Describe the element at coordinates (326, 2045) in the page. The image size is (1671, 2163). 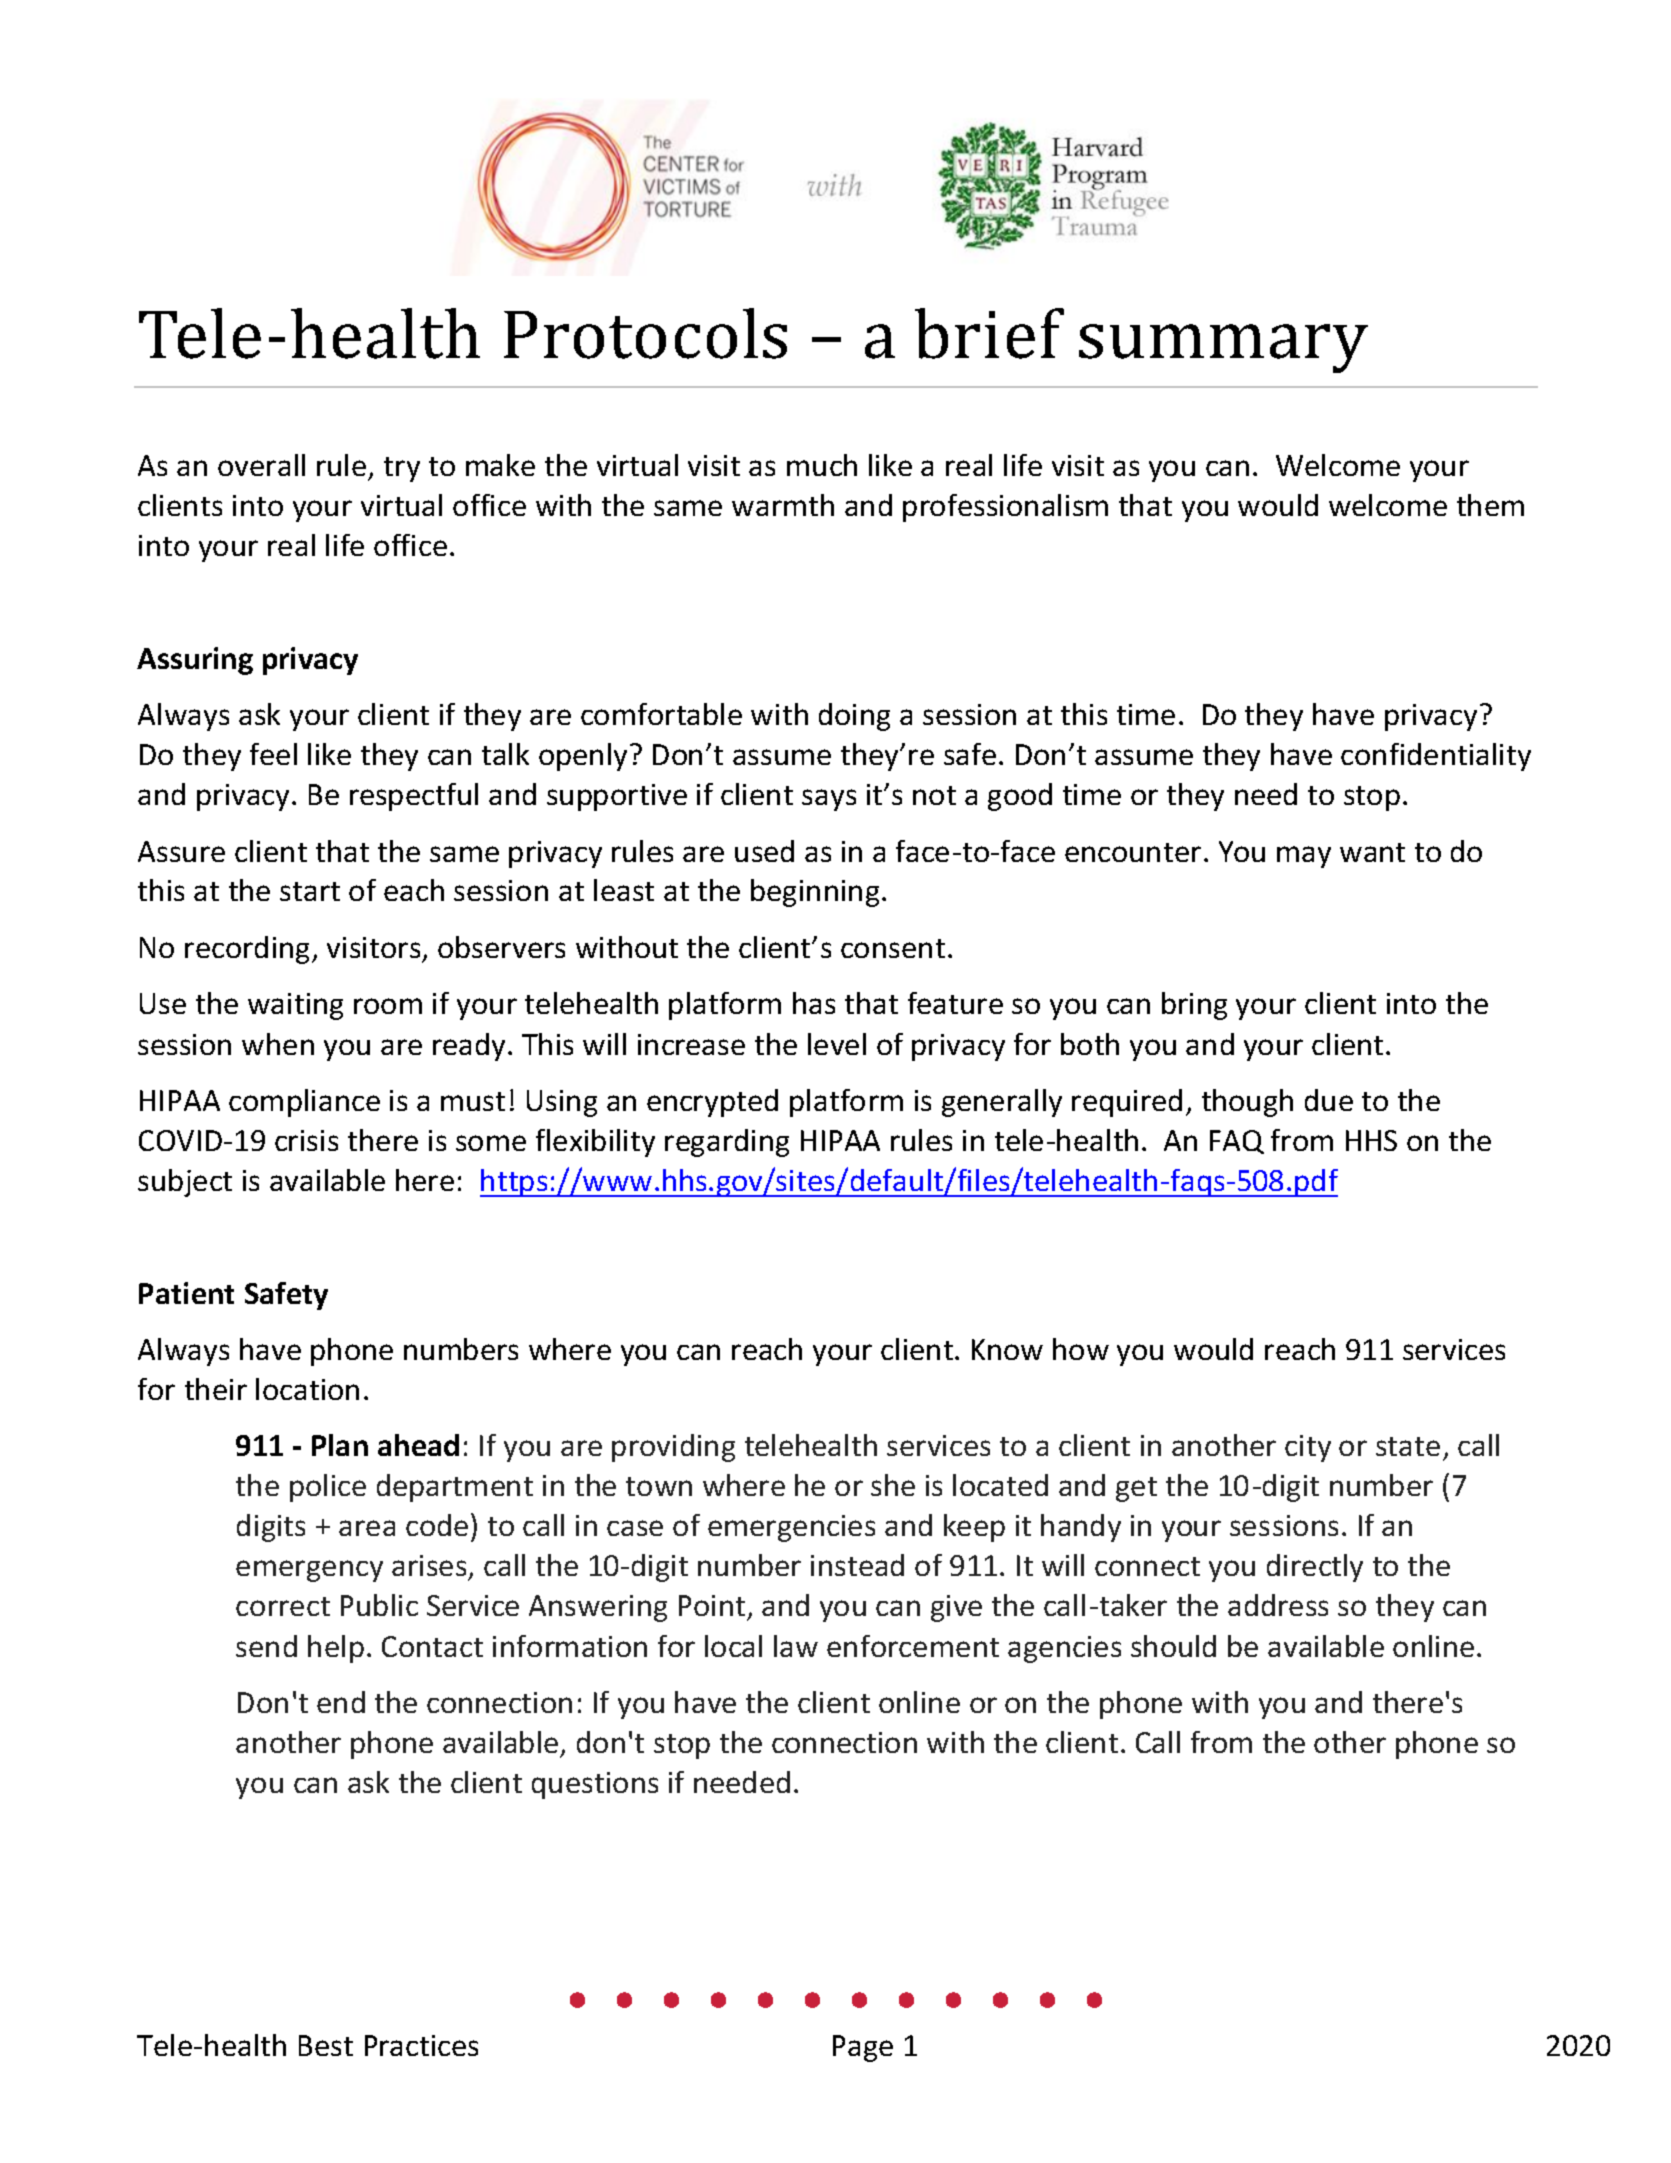
I see `Best` at that location.
